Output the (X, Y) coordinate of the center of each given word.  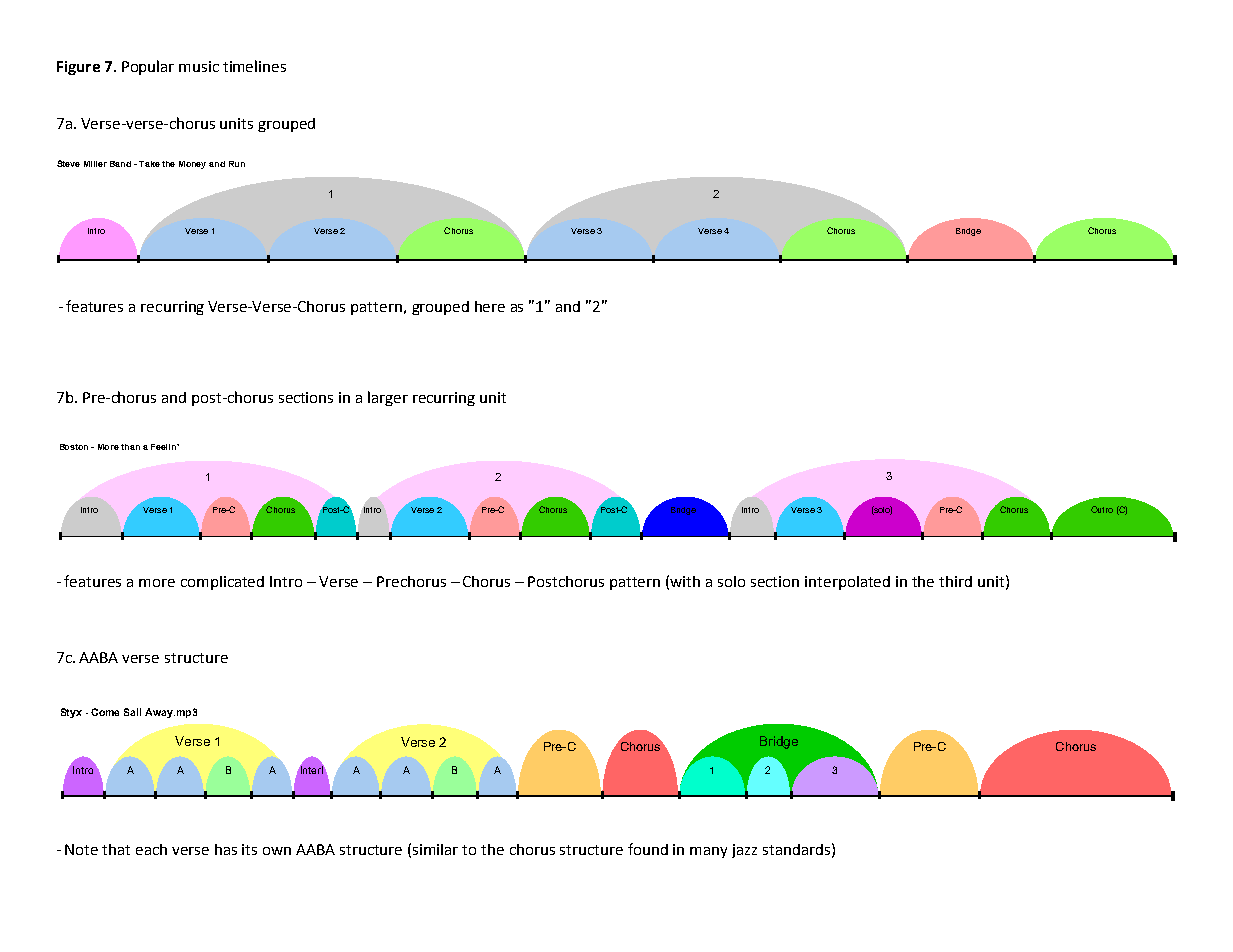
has (226, 849)
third (955, 581)
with (685, 581)
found (648, 849)
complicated (222, 583)
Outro (1102, 509)
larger (388, 398)
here (490, 306)
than (130, 447)
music (199, 66)
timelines (254, 66)
